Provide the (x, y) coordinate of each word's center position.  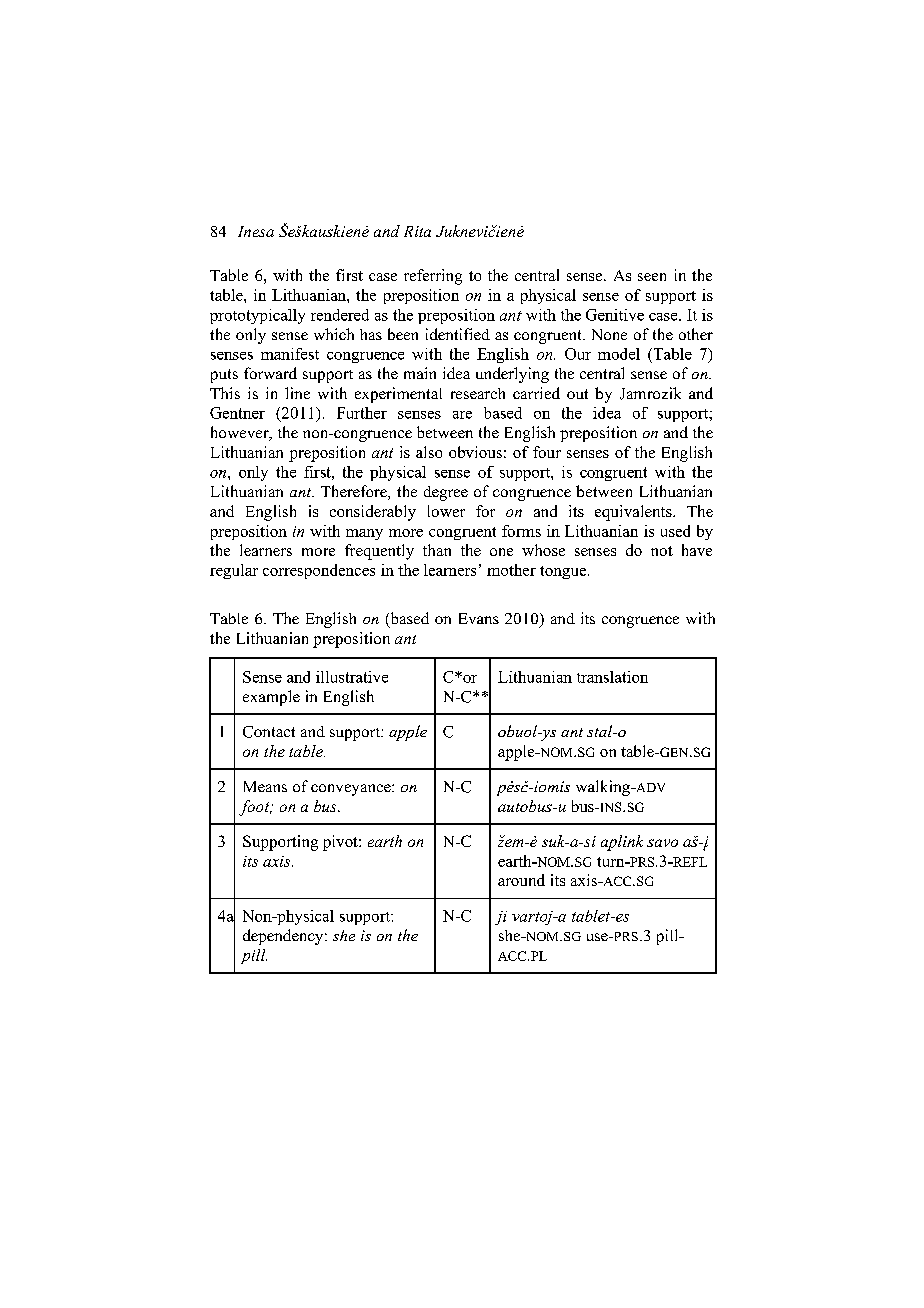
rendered (340, 315)
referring (433, 277)
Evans (479, 618)
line (297, 393)
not (662, 551)
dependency (284, 937)
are (462, 415)
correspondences (319, 571)
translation (612, 677)
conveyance (352, 790)
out (577, 394)
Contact (269, 732)
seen (652, 277)
